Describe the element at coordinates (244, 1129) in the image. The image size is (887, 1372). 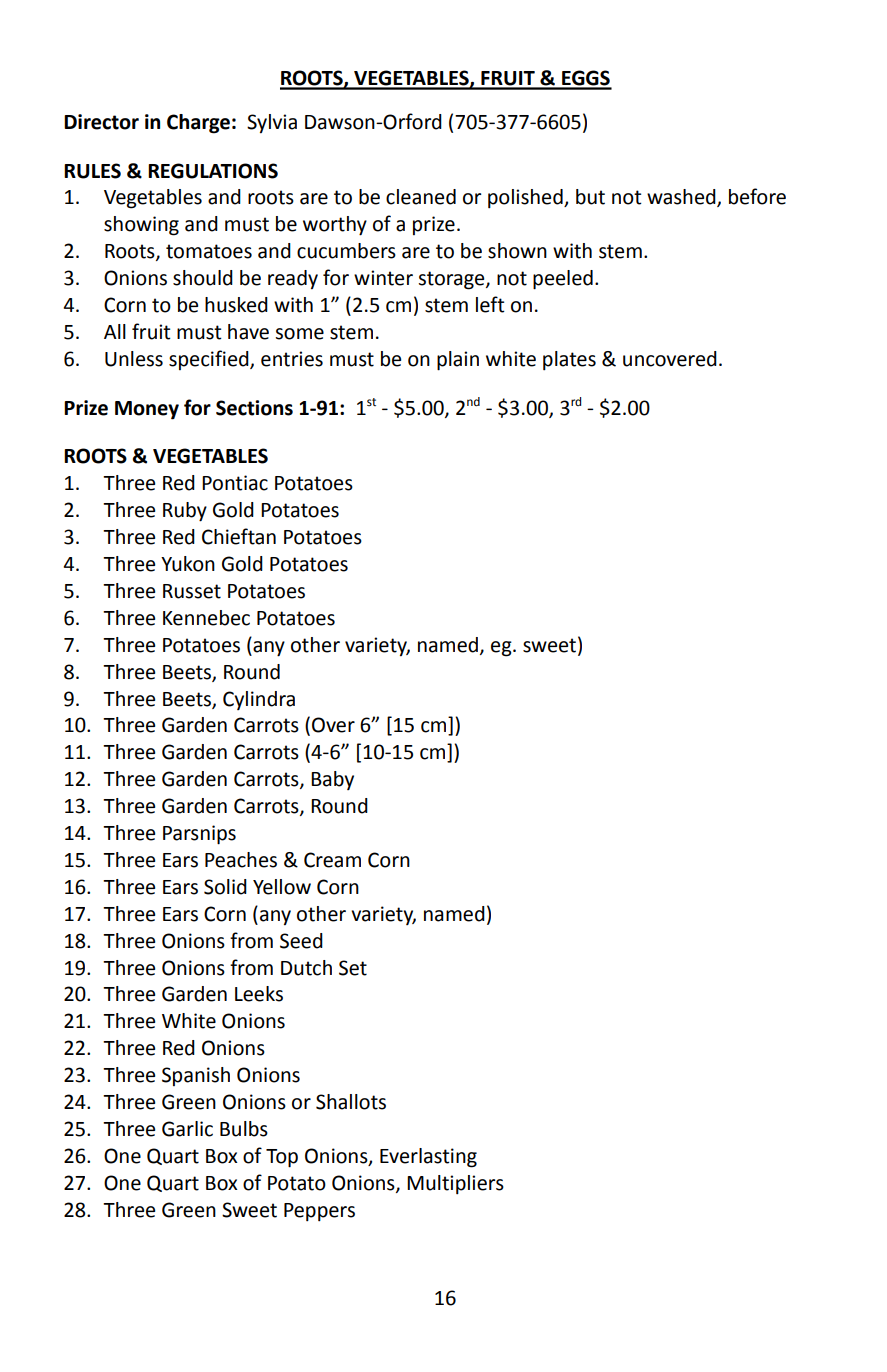
I see `Bulbs` at that location.
